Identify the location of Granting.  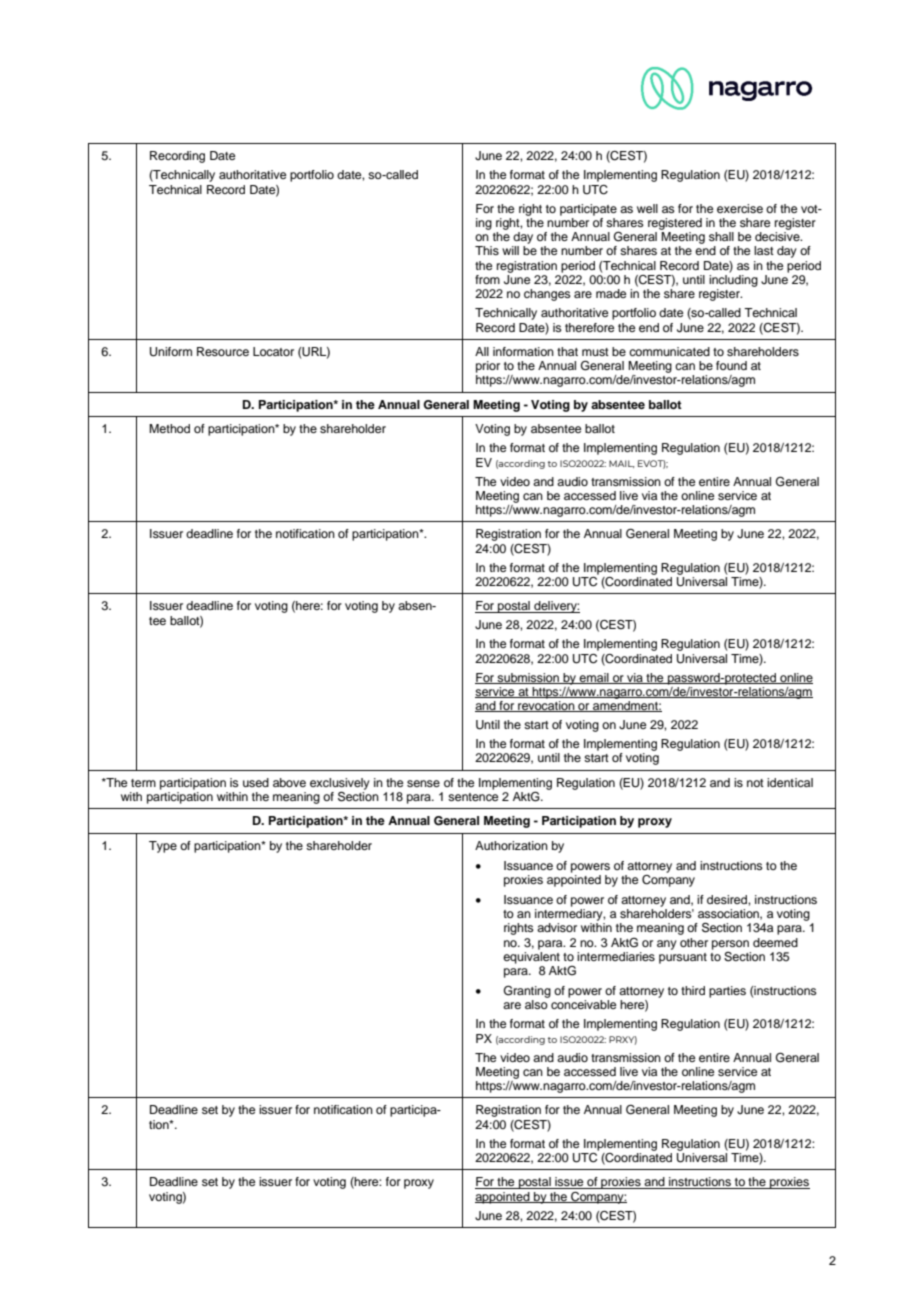
(527, 992).
